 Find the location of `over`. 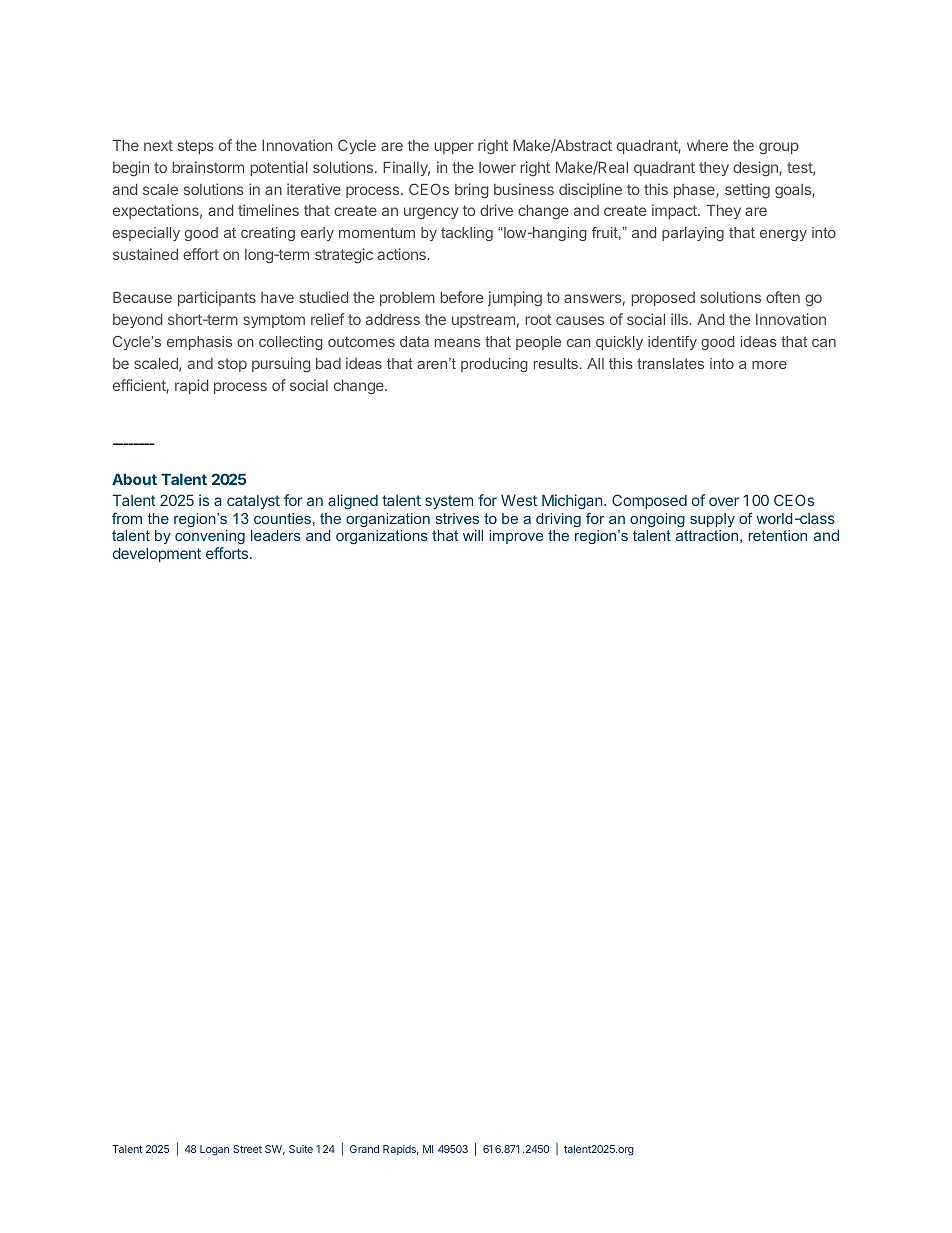

over is located at coordinates (724, 501).
